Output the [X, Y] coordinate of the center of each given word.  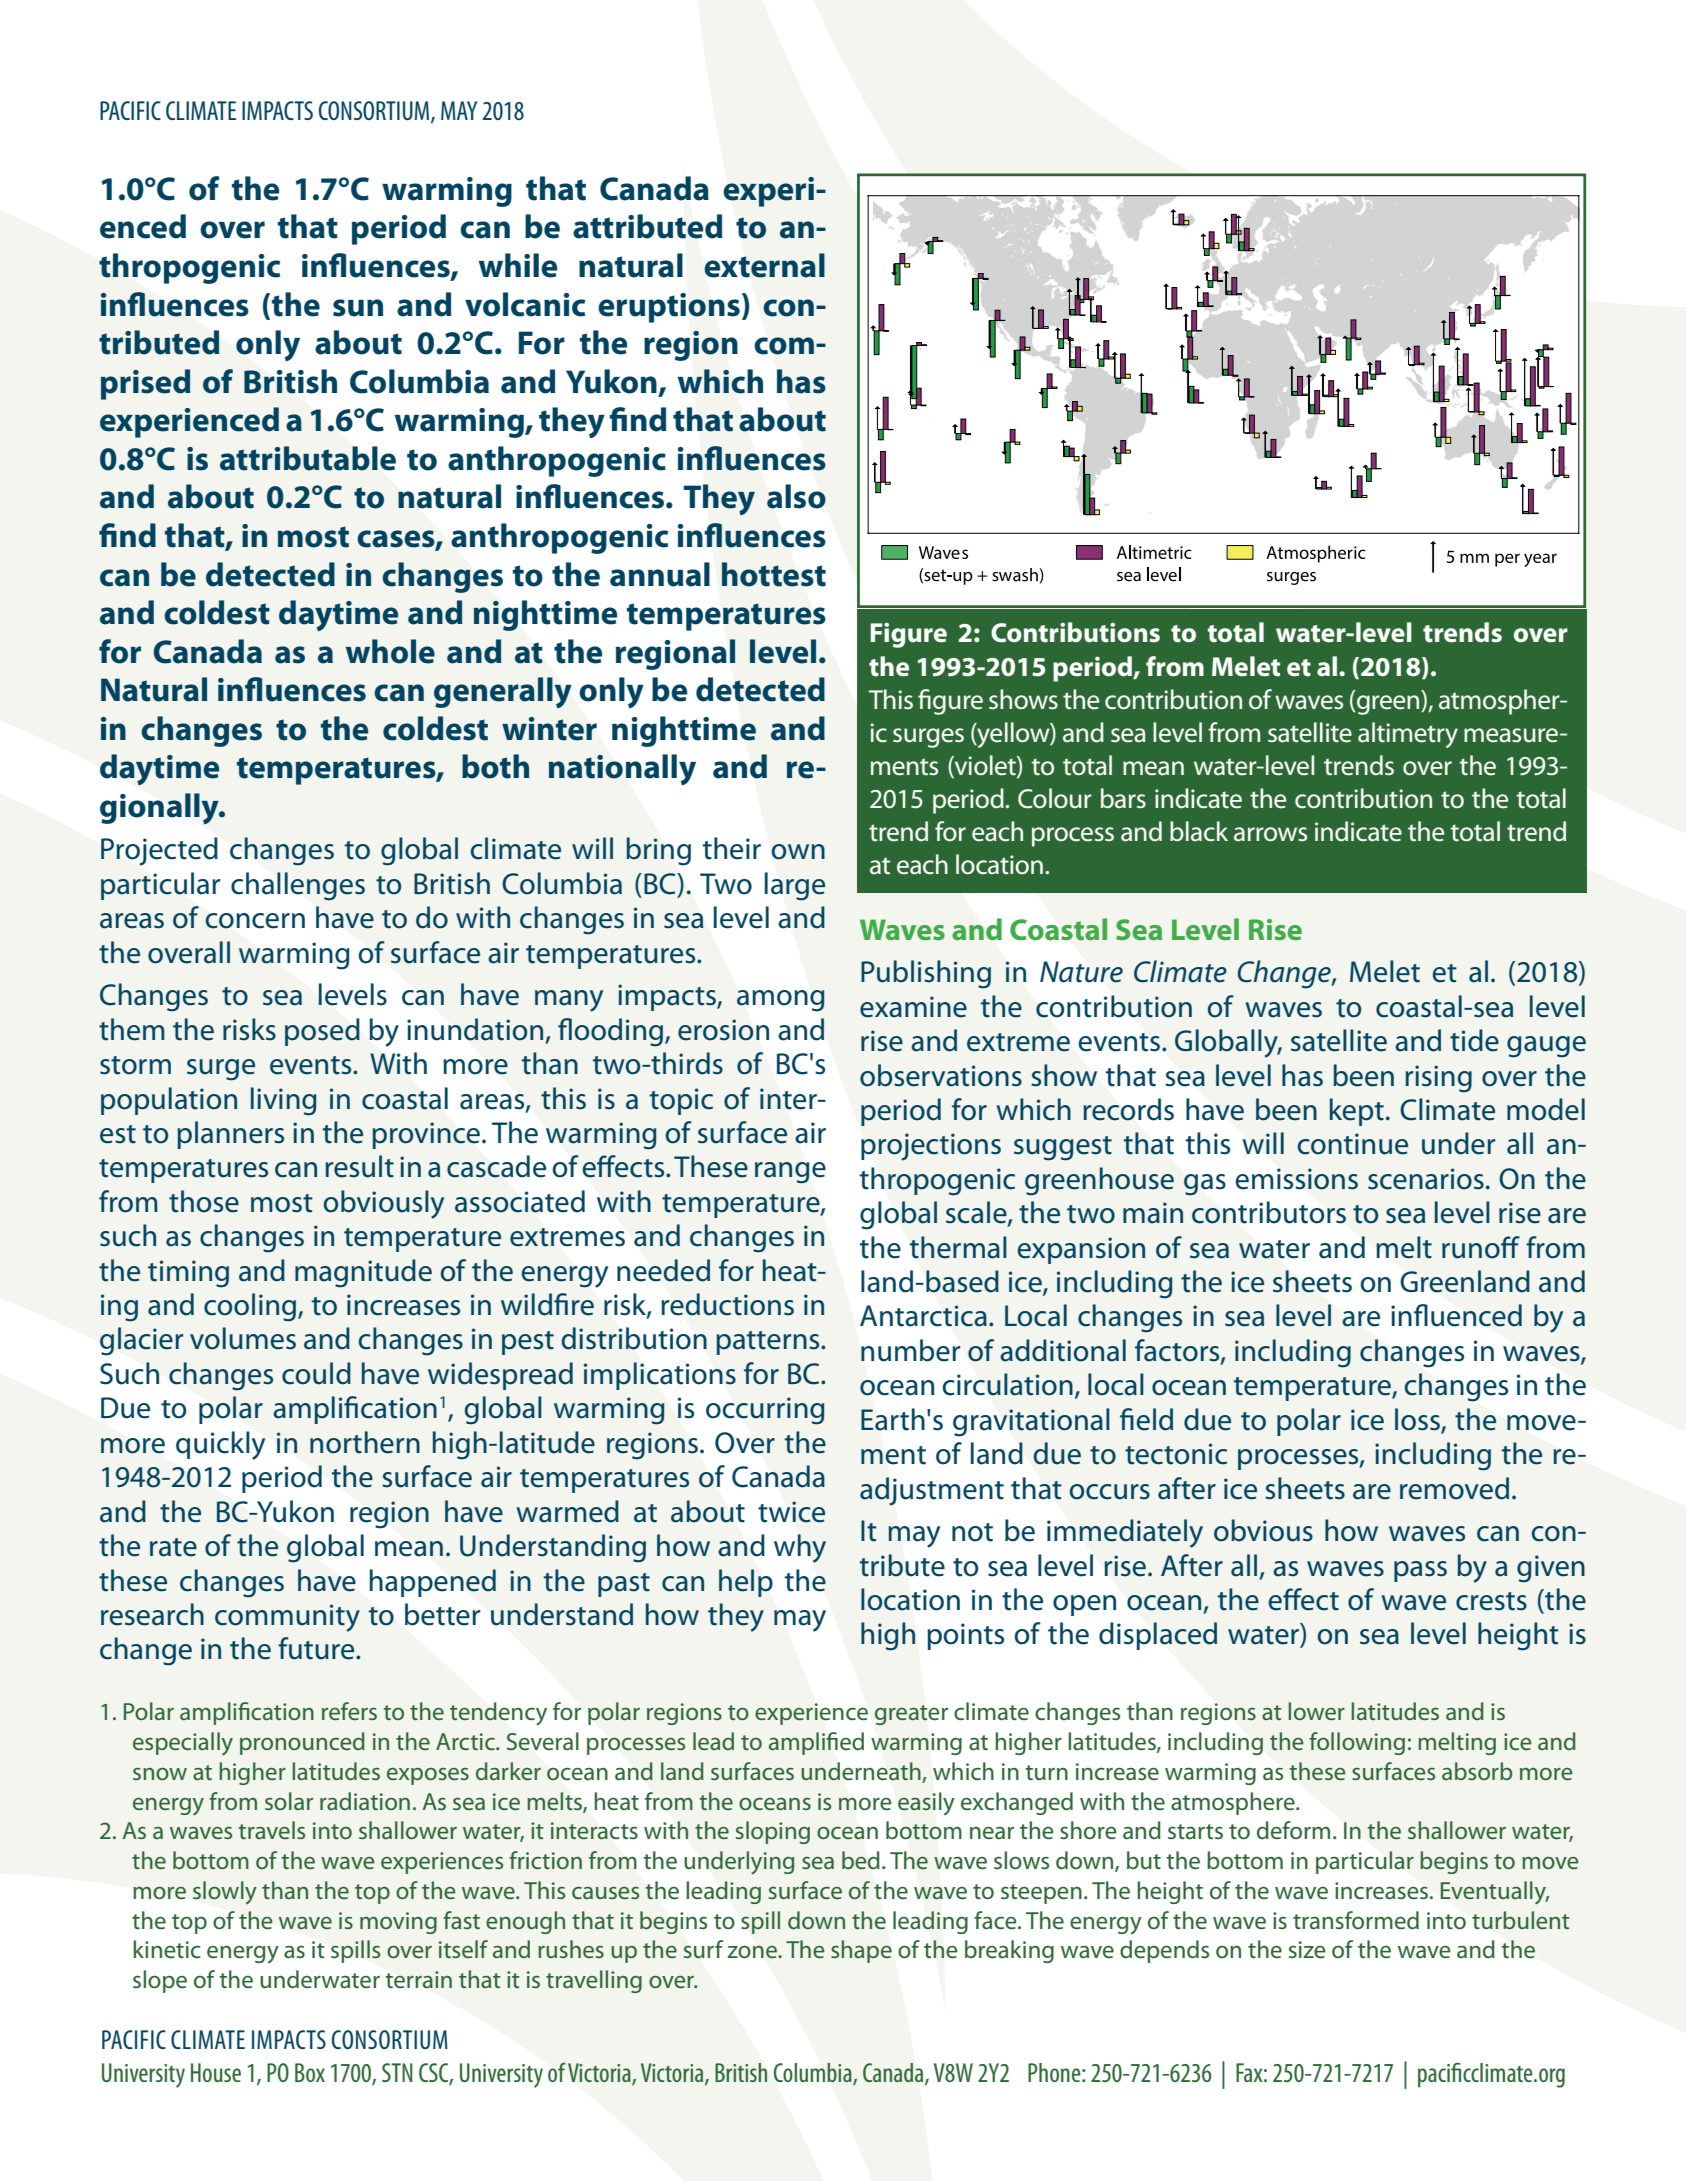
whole [390, 651]
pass [1420, 1571]
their [732, 848]
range [790, 1173]
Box [310, 2072]
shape [861, 1951]
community [287, 1618]
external [764, 265]
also [796, 496]
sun [358, 308]
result [359, 1166]
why [800, 1548]
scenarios [1426, 1179]
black [1199, 831]
